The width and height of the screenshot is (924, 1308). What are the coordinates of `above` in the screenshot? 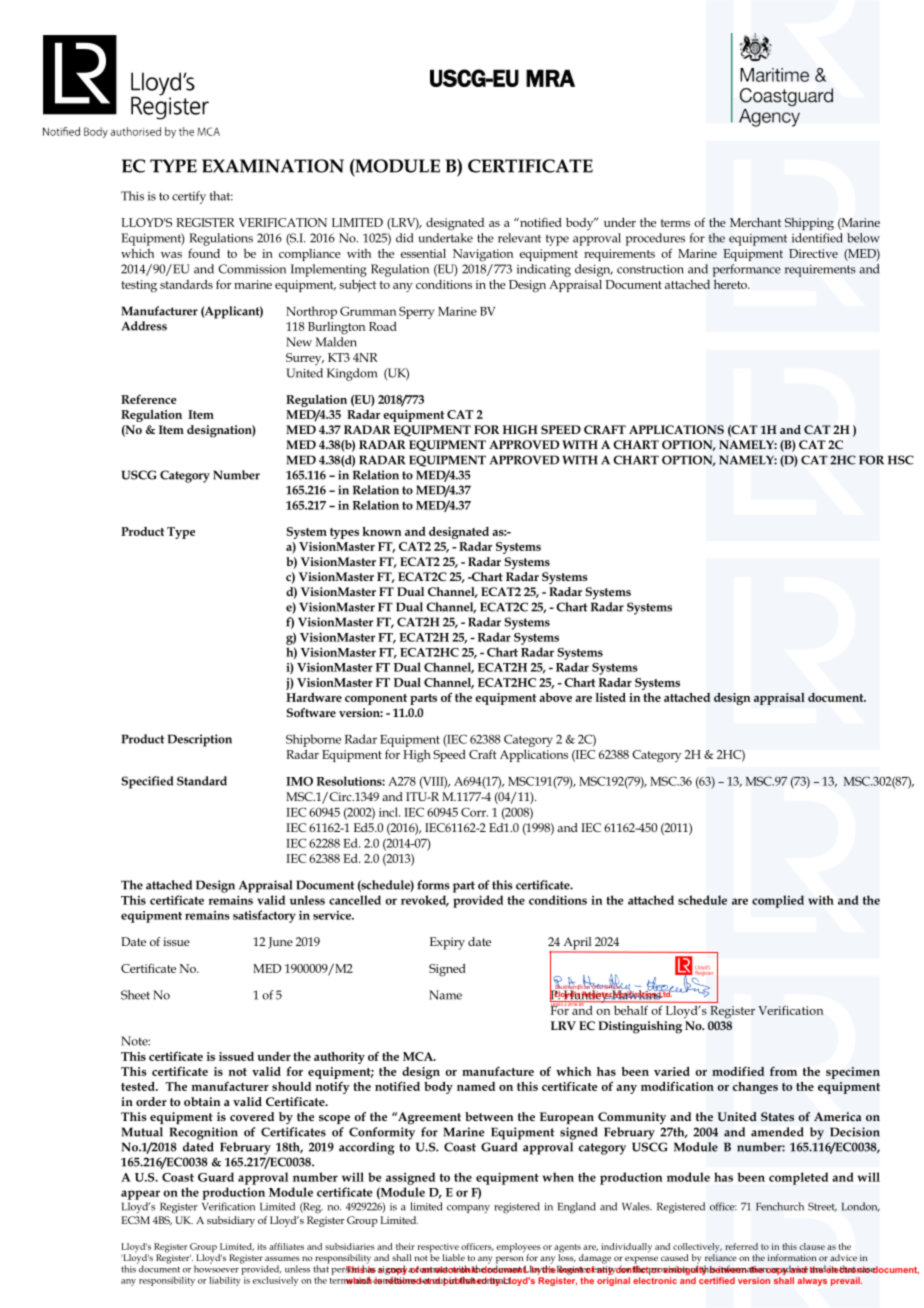 It's located at (555, 697).
